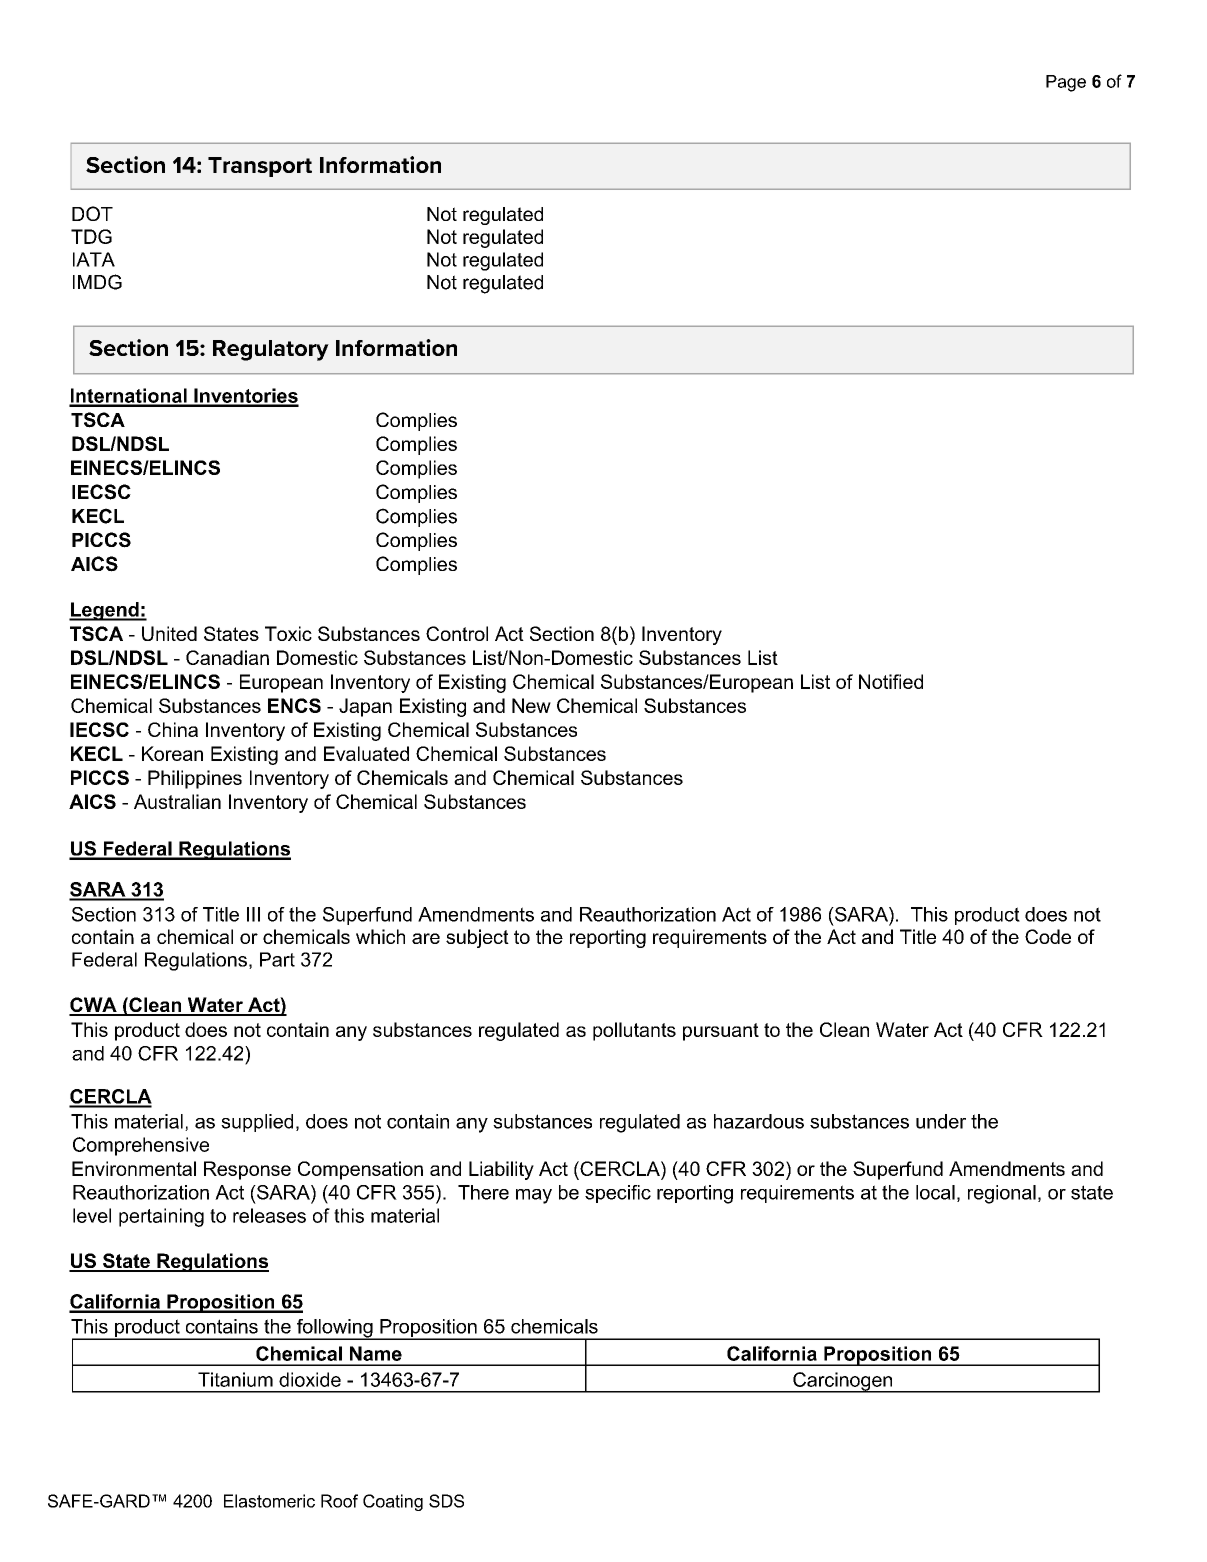 This screenshot has width=1207, height=1562. Describe the element at coordinates (105, 611) in the screenshot. I see `Legend` at that location.
